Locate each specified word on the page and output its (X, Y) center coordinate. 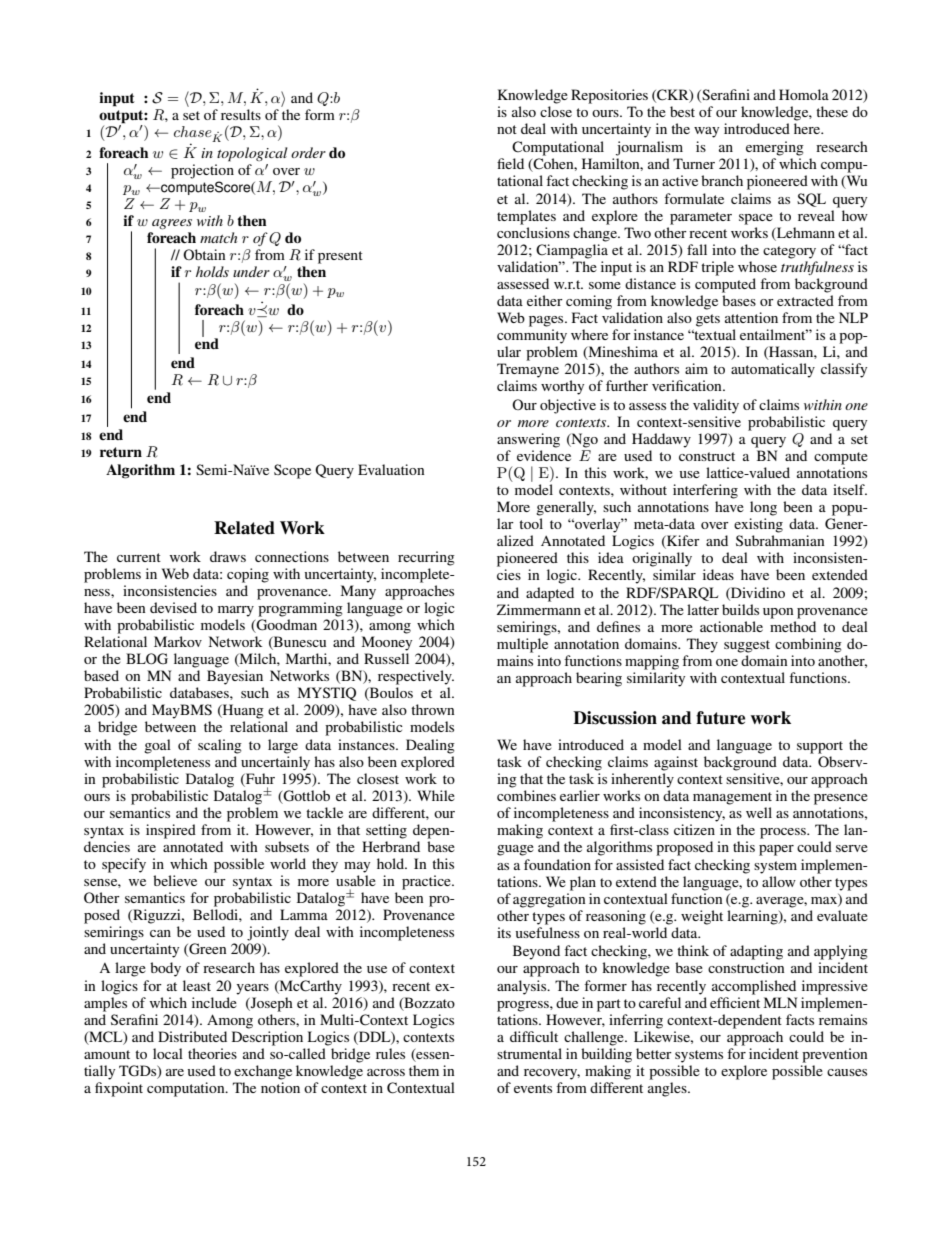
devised (173, 607)
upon (778, 613)
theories (212, 1053)
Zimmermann (539, 609)
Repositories (609, 96)
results (241, 114)
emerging (775, 148)
